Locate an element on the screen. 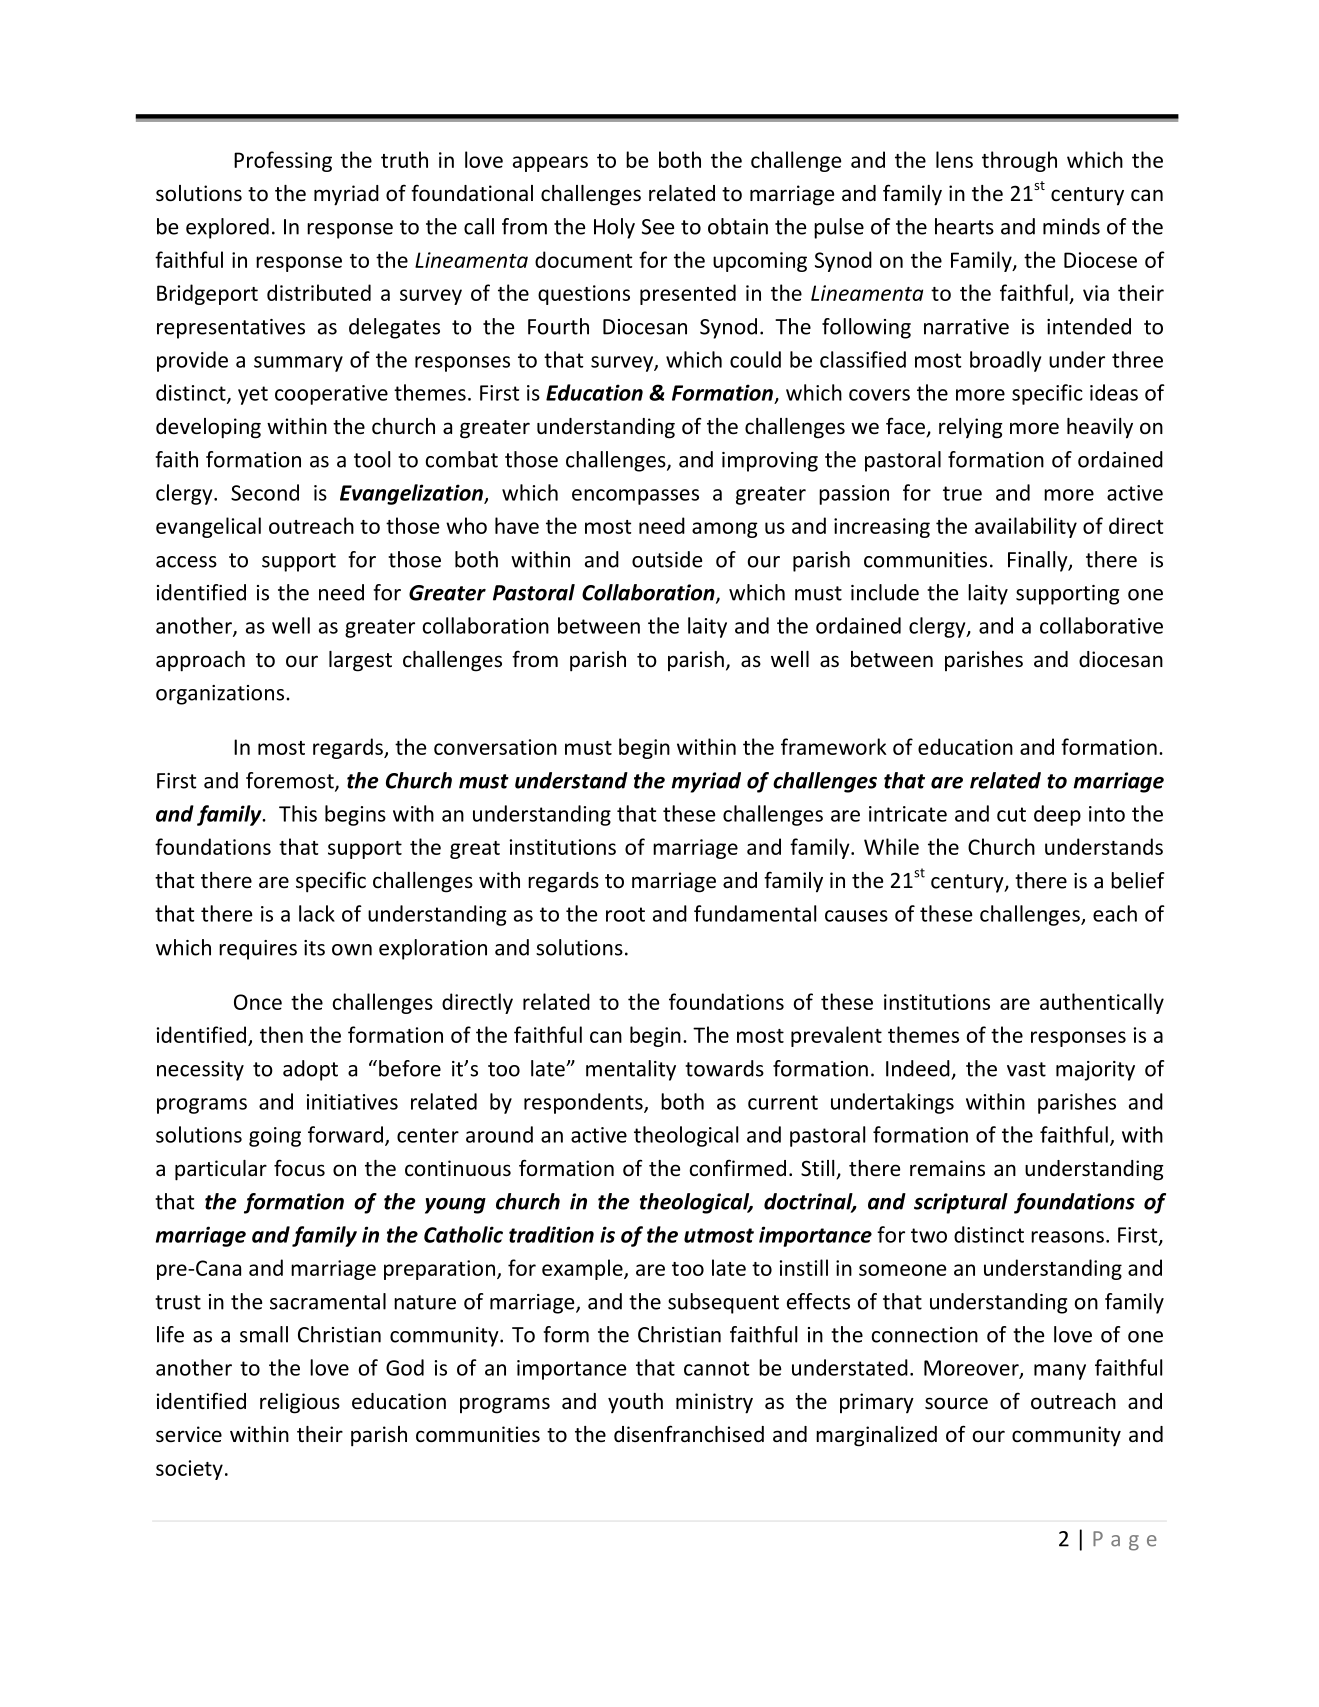 The image size is (1319, 1707). See is located at coordinates (658, 227).
